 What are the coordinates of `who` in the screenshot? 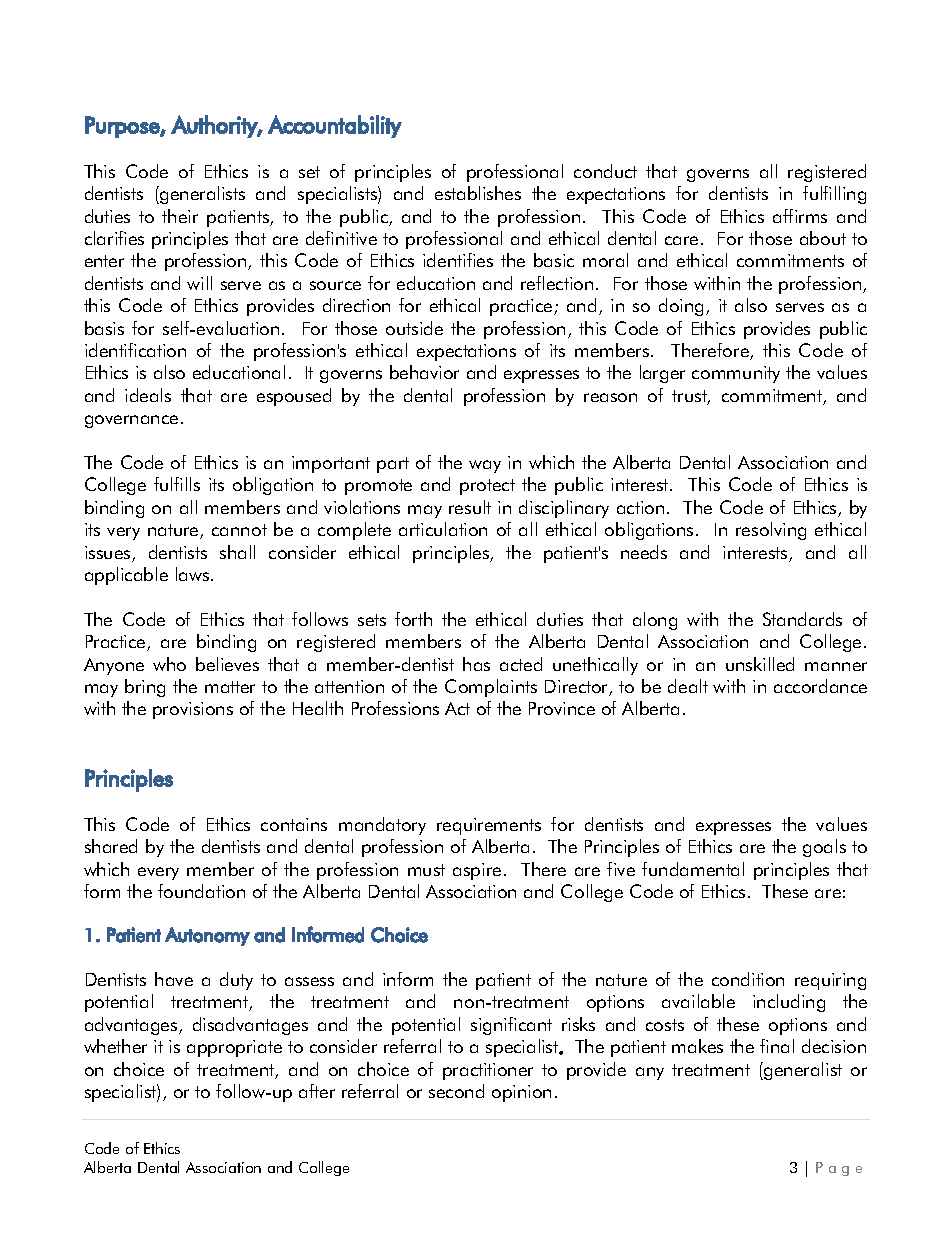 It's located at (169, 664).
